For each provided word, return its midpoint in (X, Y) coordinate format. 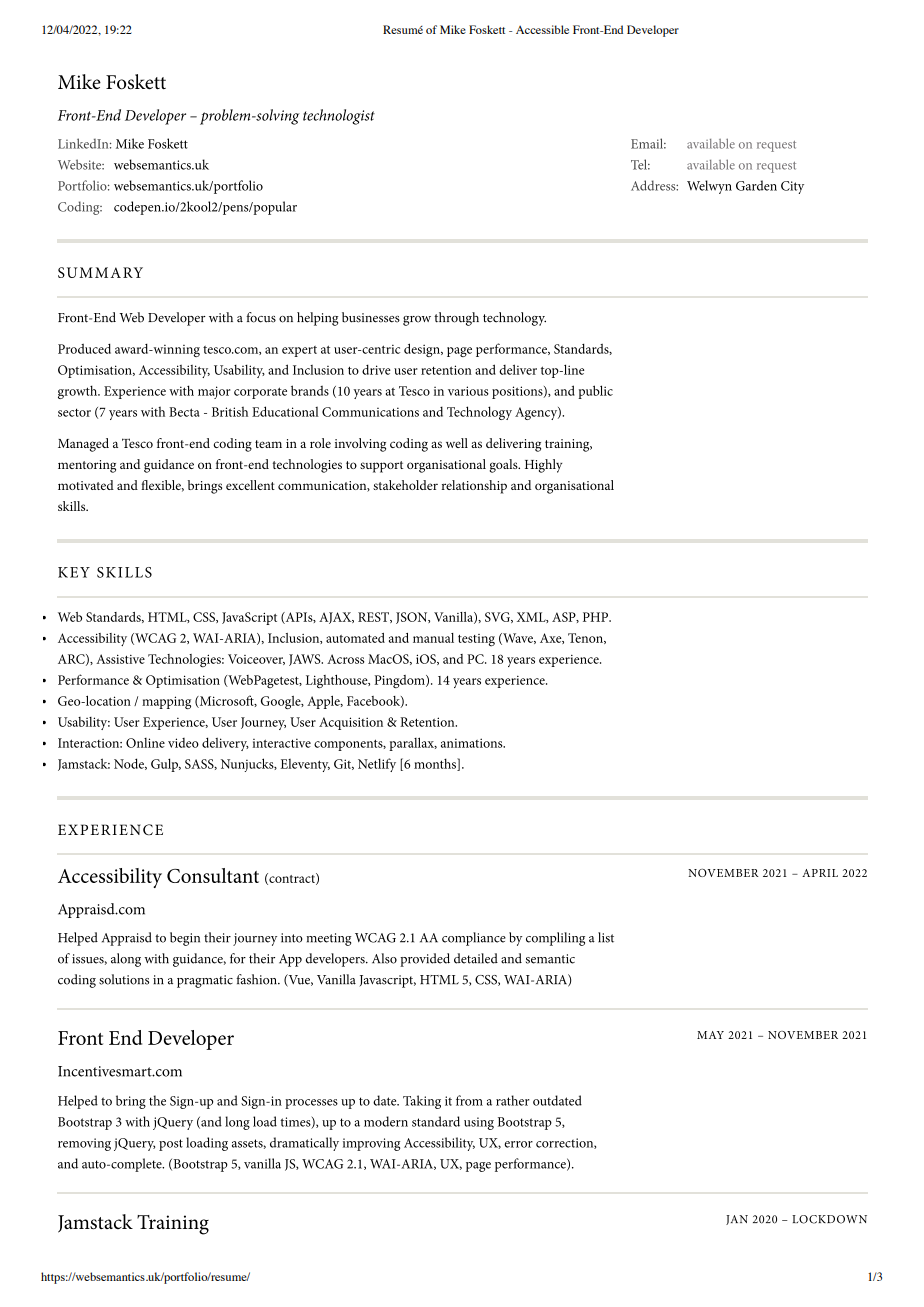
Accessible (542, 29)
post (171, 1145)
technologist (339, 117)
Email (648, 143)
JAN (737, 1220)
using (479, 1123)
